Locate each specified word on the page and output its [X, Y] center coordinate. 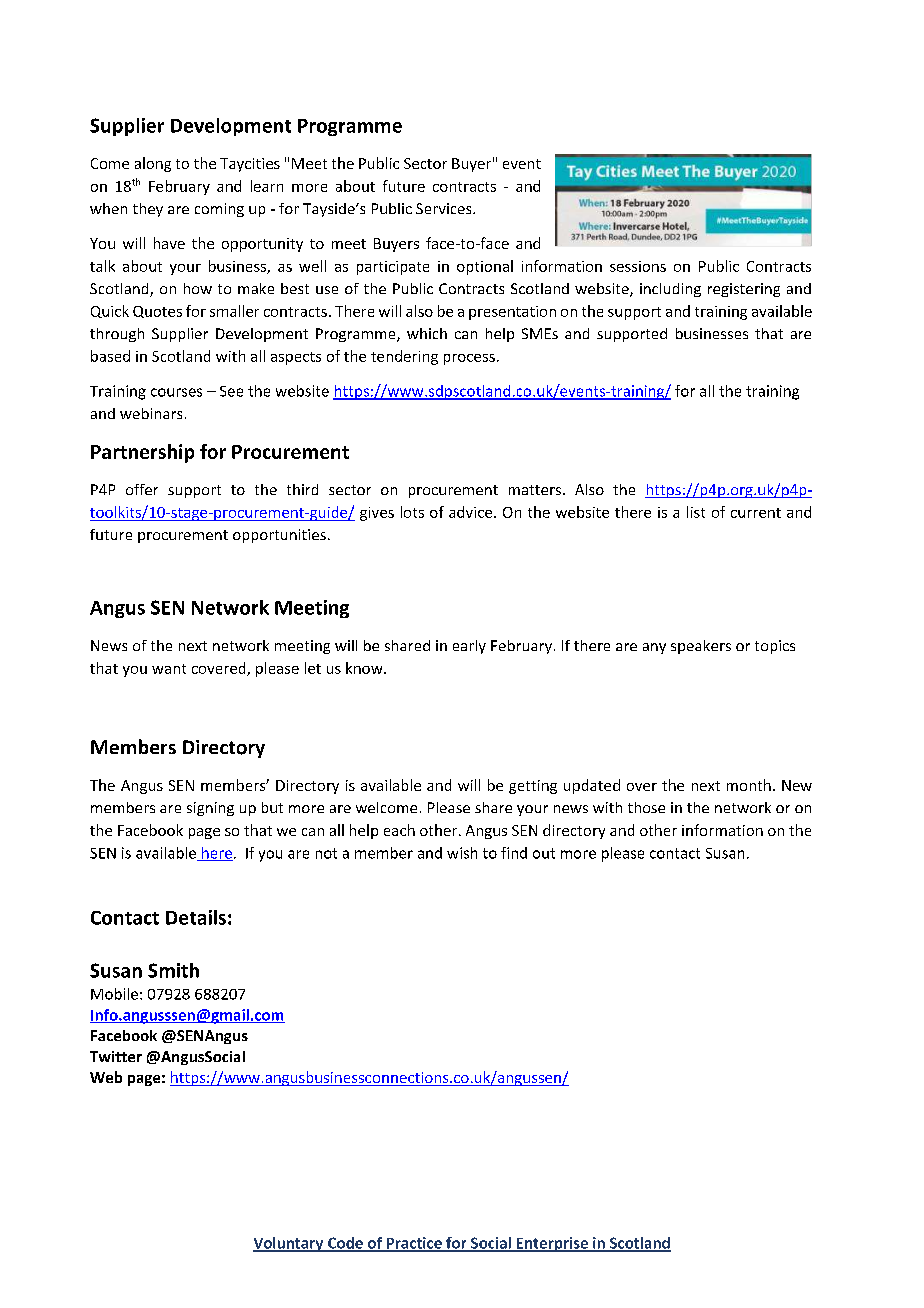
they [148, 210]
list [696, 512]
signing [210, 809]
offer [142, 489]
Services [445, 208]
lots [412, 512]
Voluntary [289, 1244]
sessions [638, 266]
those [646, 807]
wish [462, 853]
